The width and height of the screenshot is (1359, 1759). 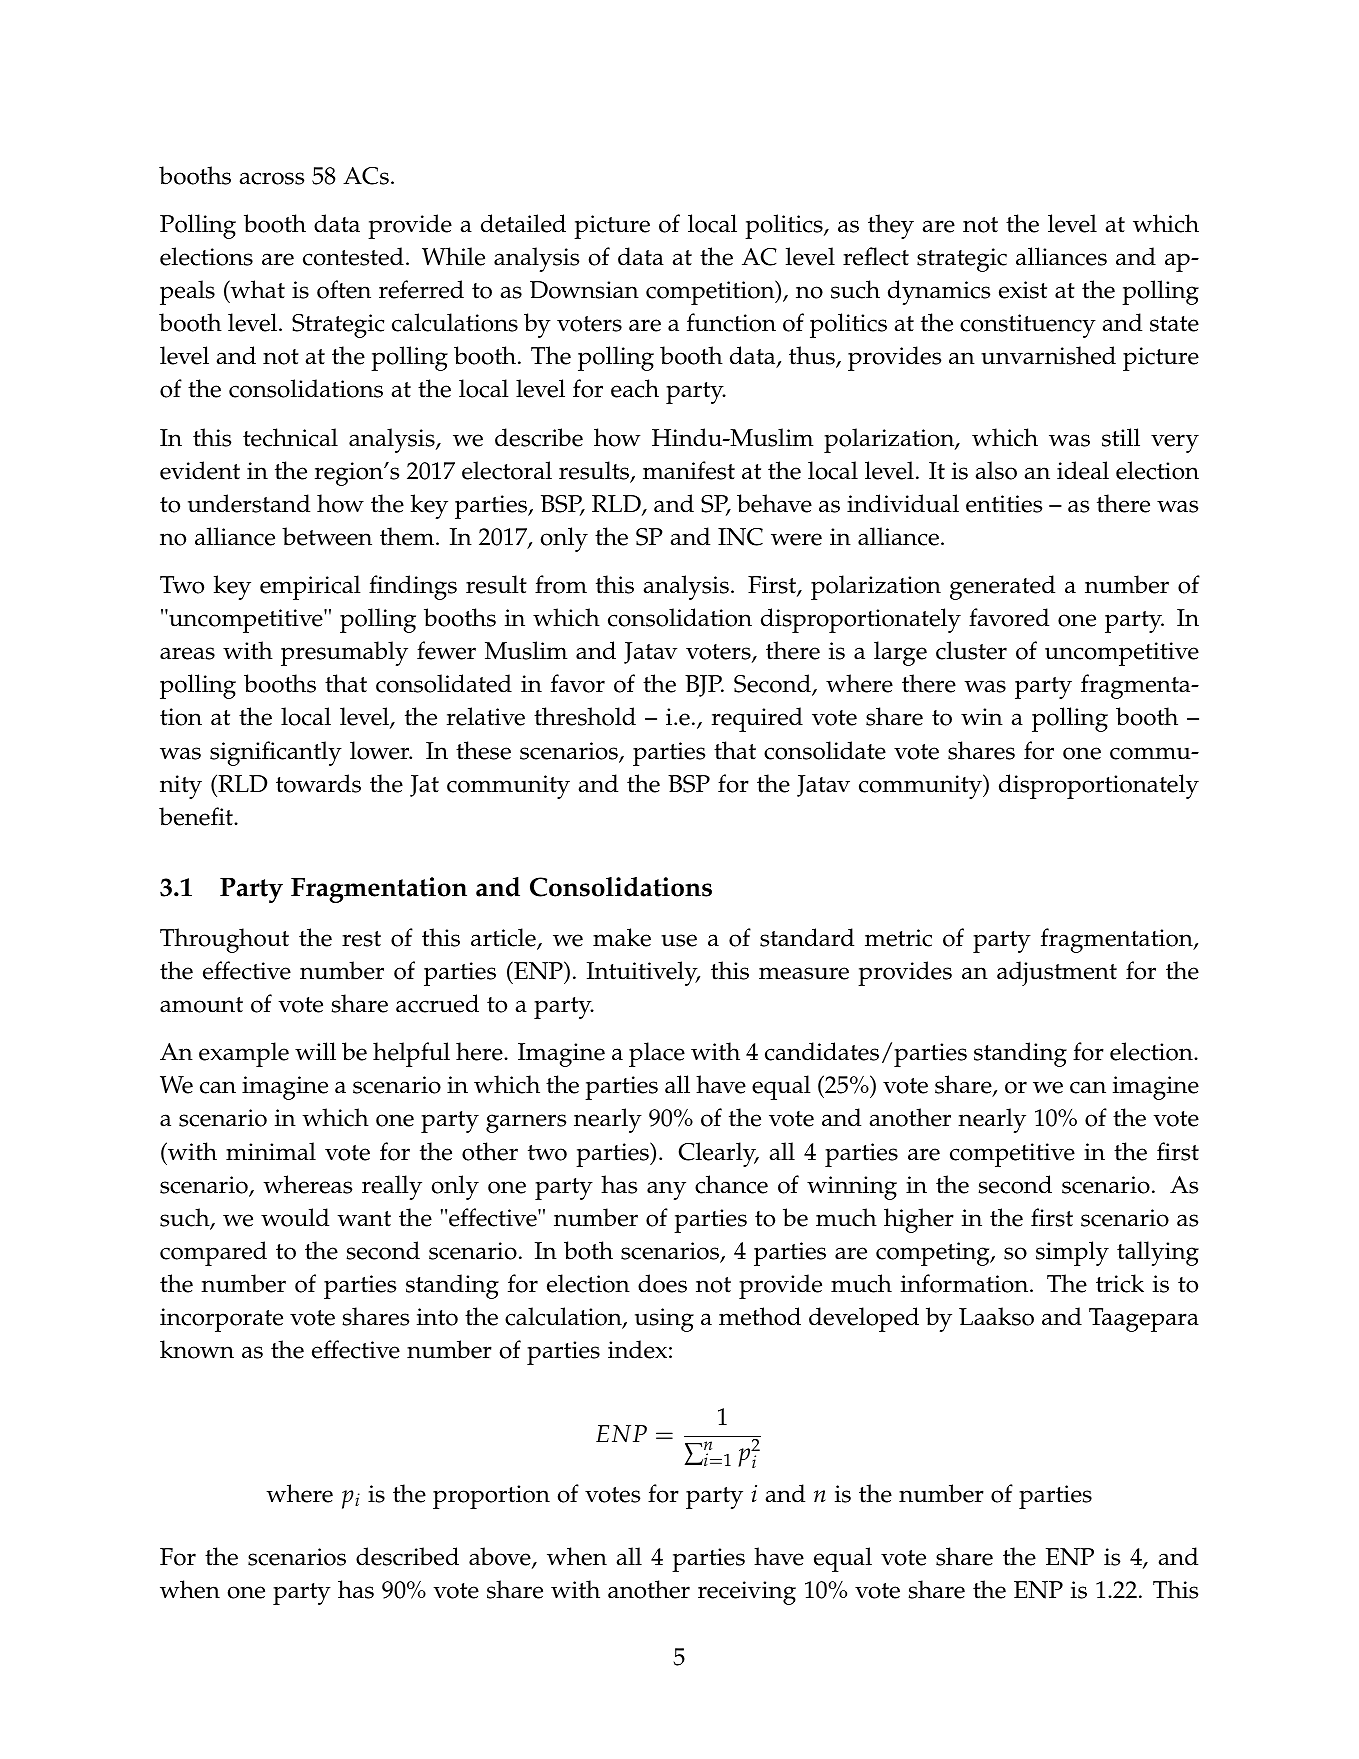 I want to click on Clearly, so click(x=718, y=1154).
